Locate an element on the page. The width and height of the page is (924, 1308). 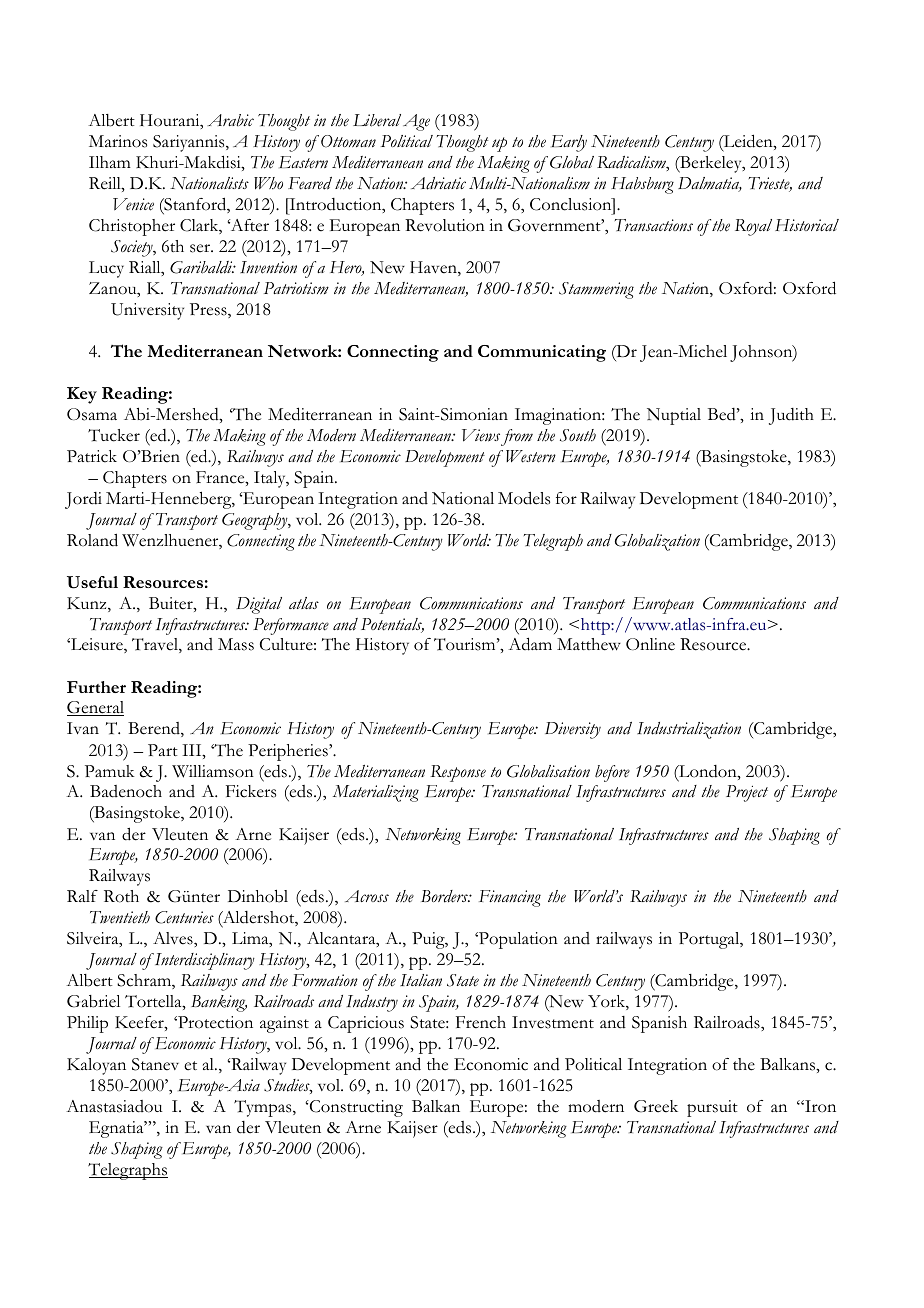
Age is located at coordinates (416, 122).
